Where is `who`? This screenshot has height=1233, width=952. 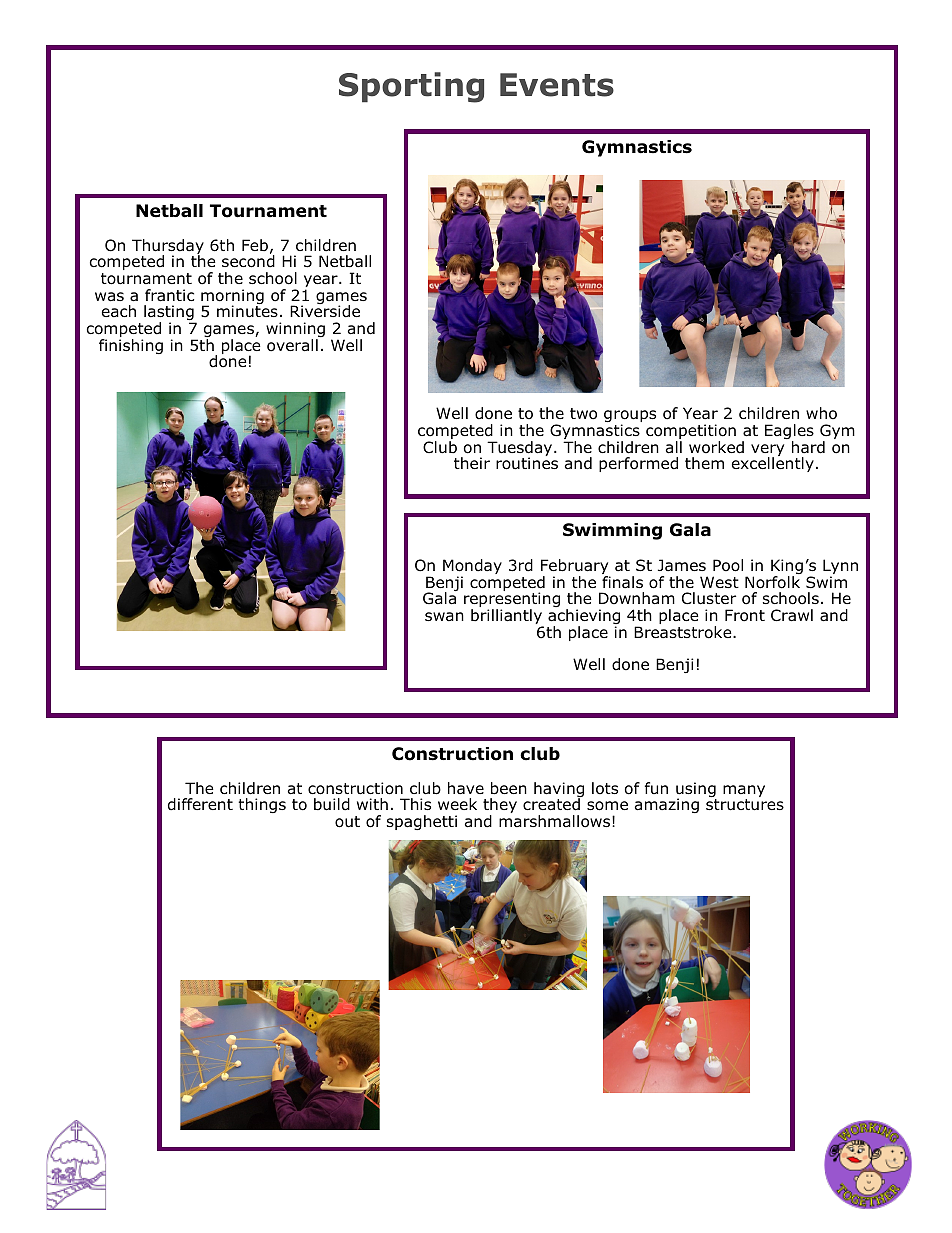 who is located at coordinates (821, 413).
